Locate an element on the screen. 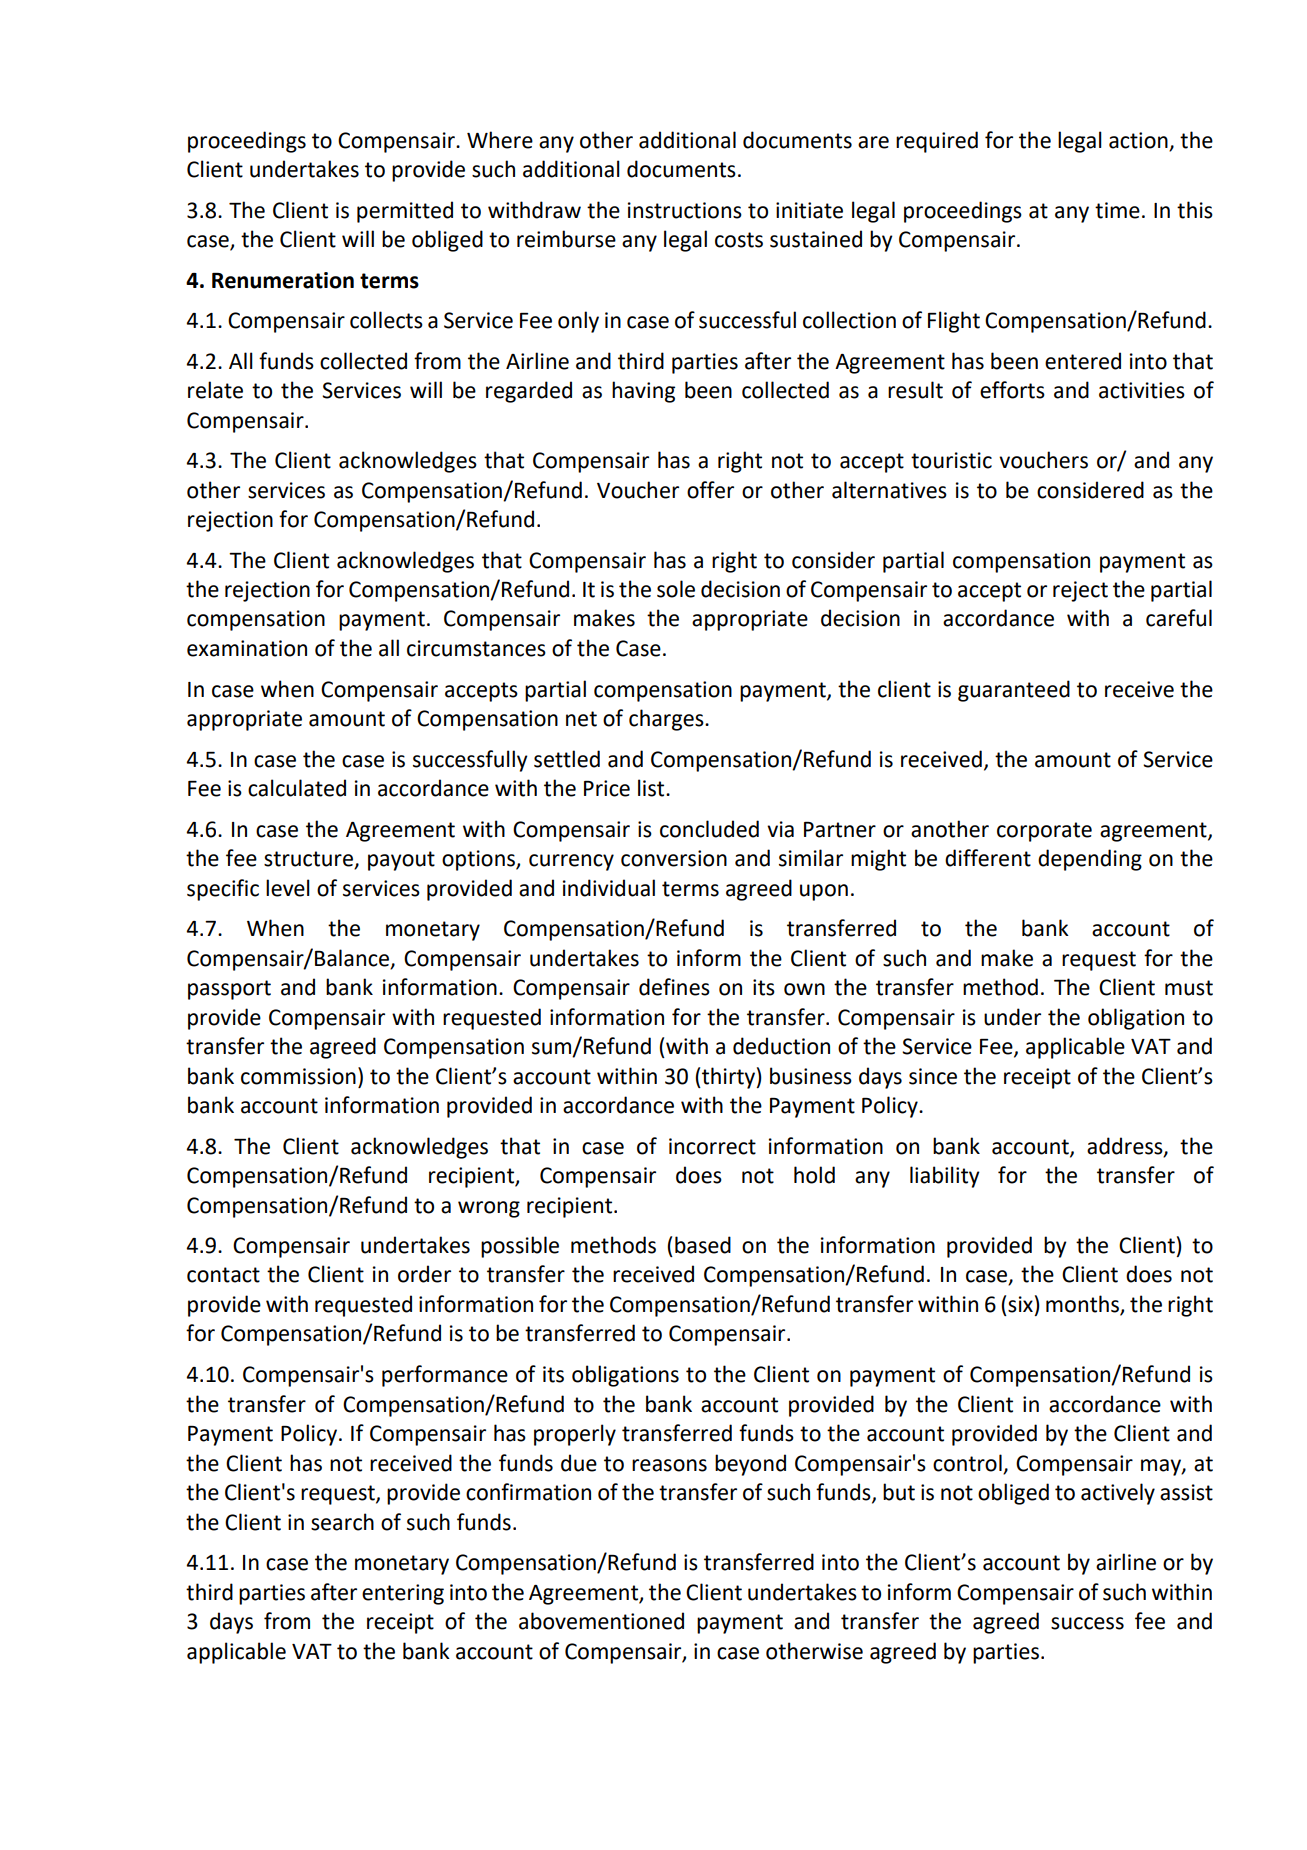  abovementioned is located at coordinates (601, 1621).
